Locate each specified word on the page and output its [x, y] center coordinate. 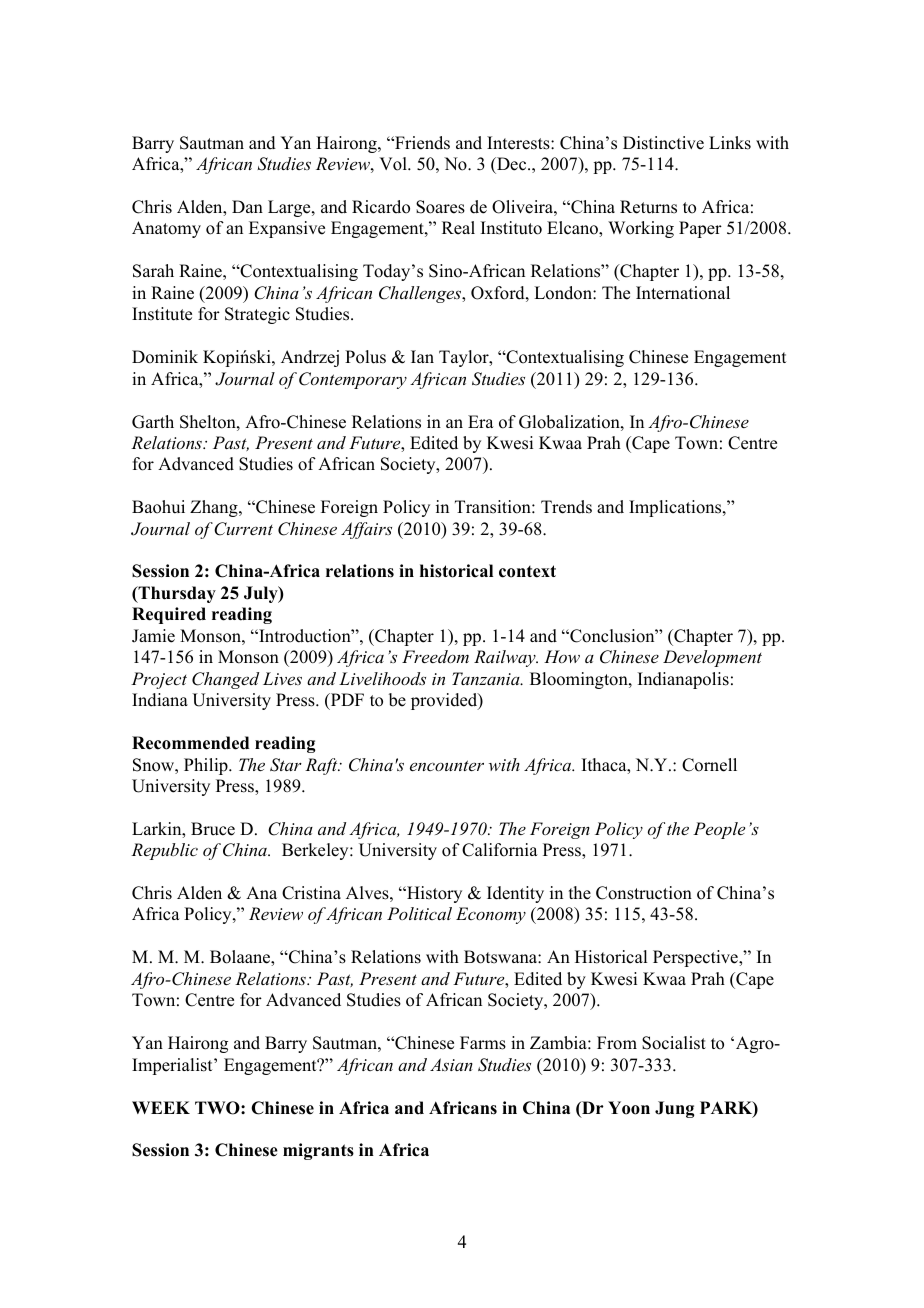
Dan [247, 206]
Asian [451, 1064]
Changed [225, 680]
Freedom [435, 656]
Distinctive [663, 143]
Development [712, 658]
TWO [218, 1108]
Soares [440, 207]
